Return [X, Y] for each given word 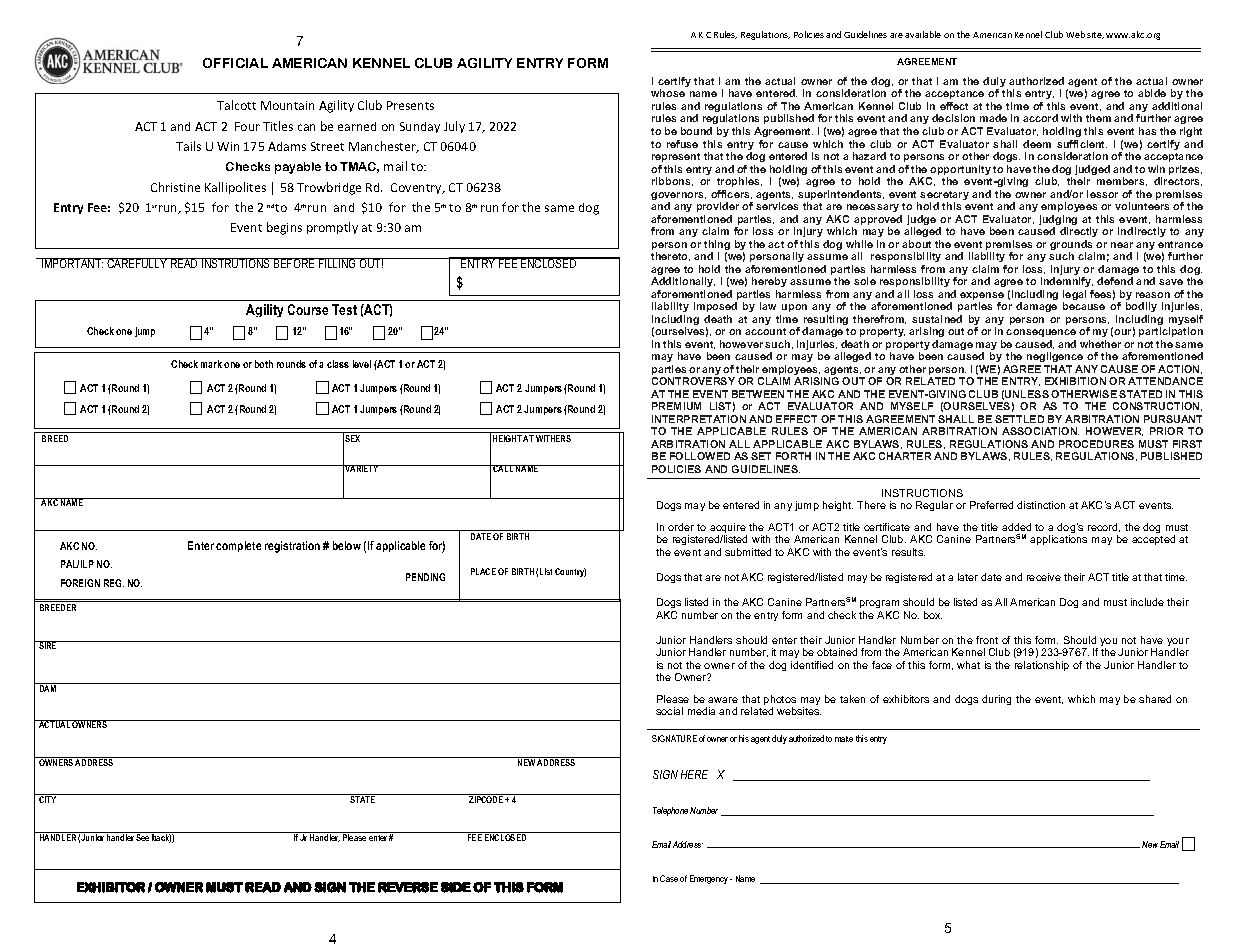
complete [238, 546]
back [161, 837]
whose [668, 93]
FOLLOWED [700, 456]
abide [1152, 93]
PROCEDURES [1096, 444]
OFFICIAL [235, 63]
